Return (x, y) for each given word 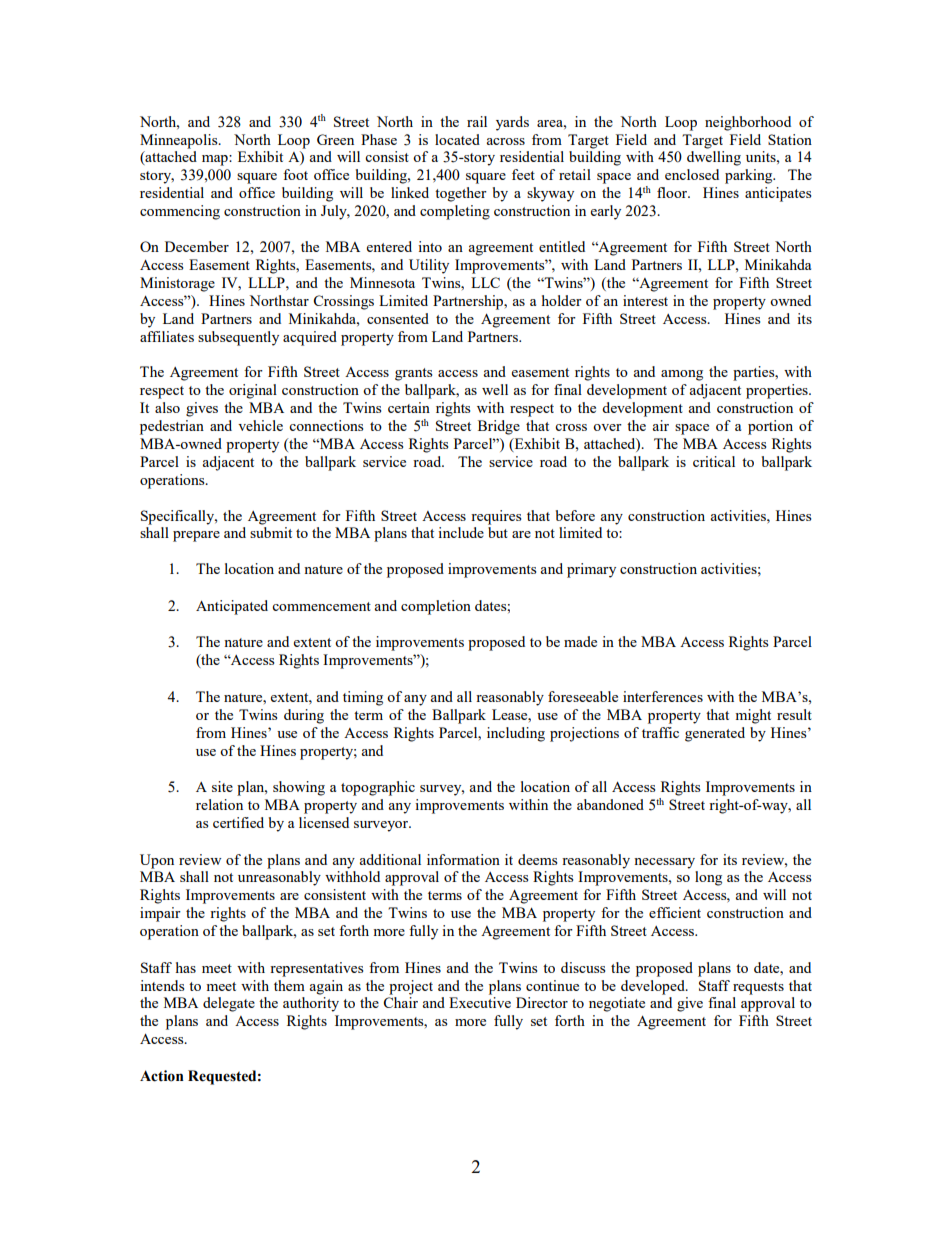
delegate (229, 1004)
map (216, 160)
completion (436, 607)
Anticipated (232, 607)
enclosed (692, 174)
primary (591, 570)
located (457, 139)
